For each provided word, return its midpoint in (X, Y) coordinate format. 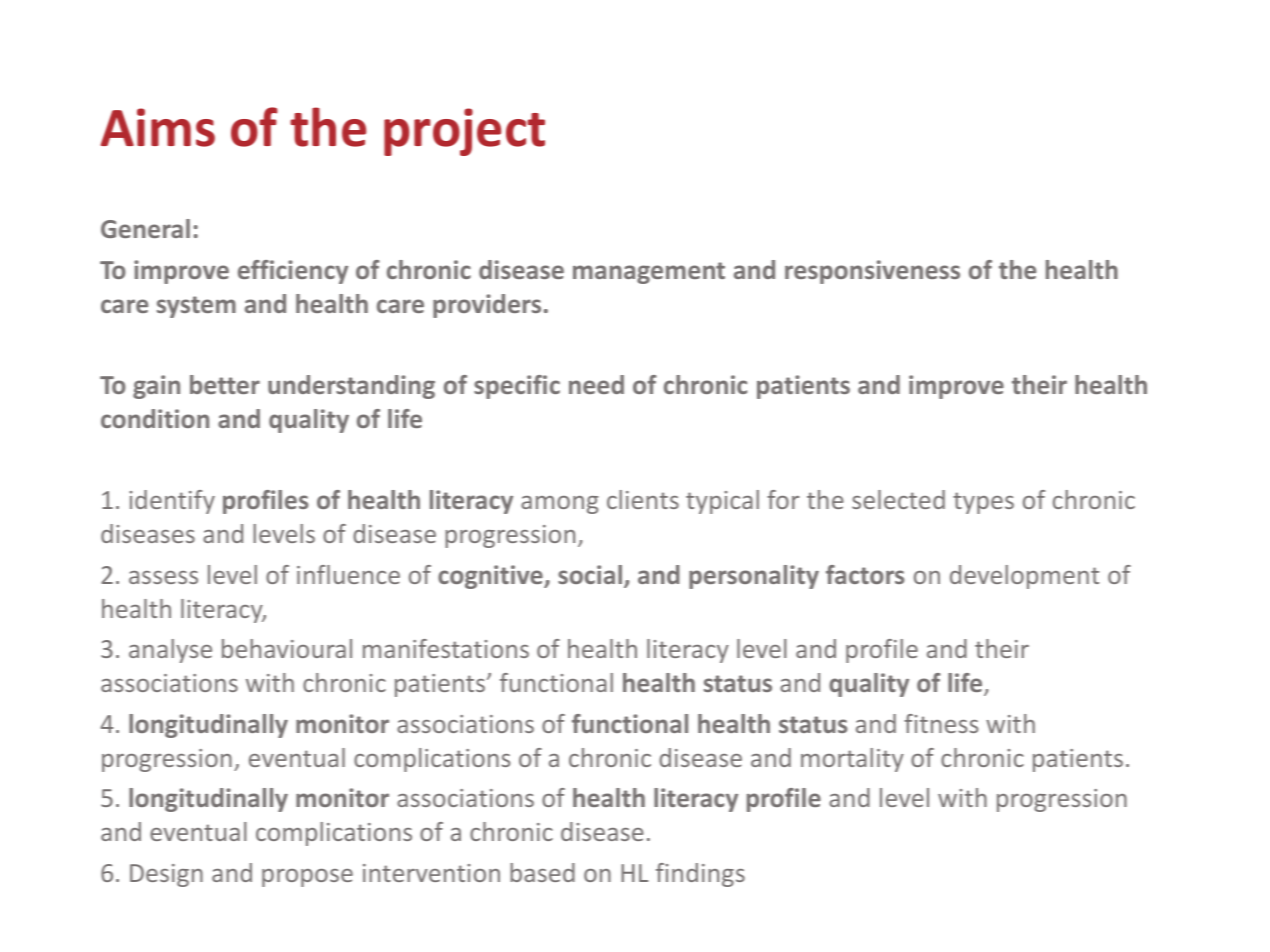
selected (898, 499)
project (464, 132)
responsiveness (872, 272)
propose (307, 878)
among (560, 505)
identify (172, 502)
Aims (158, 127)
